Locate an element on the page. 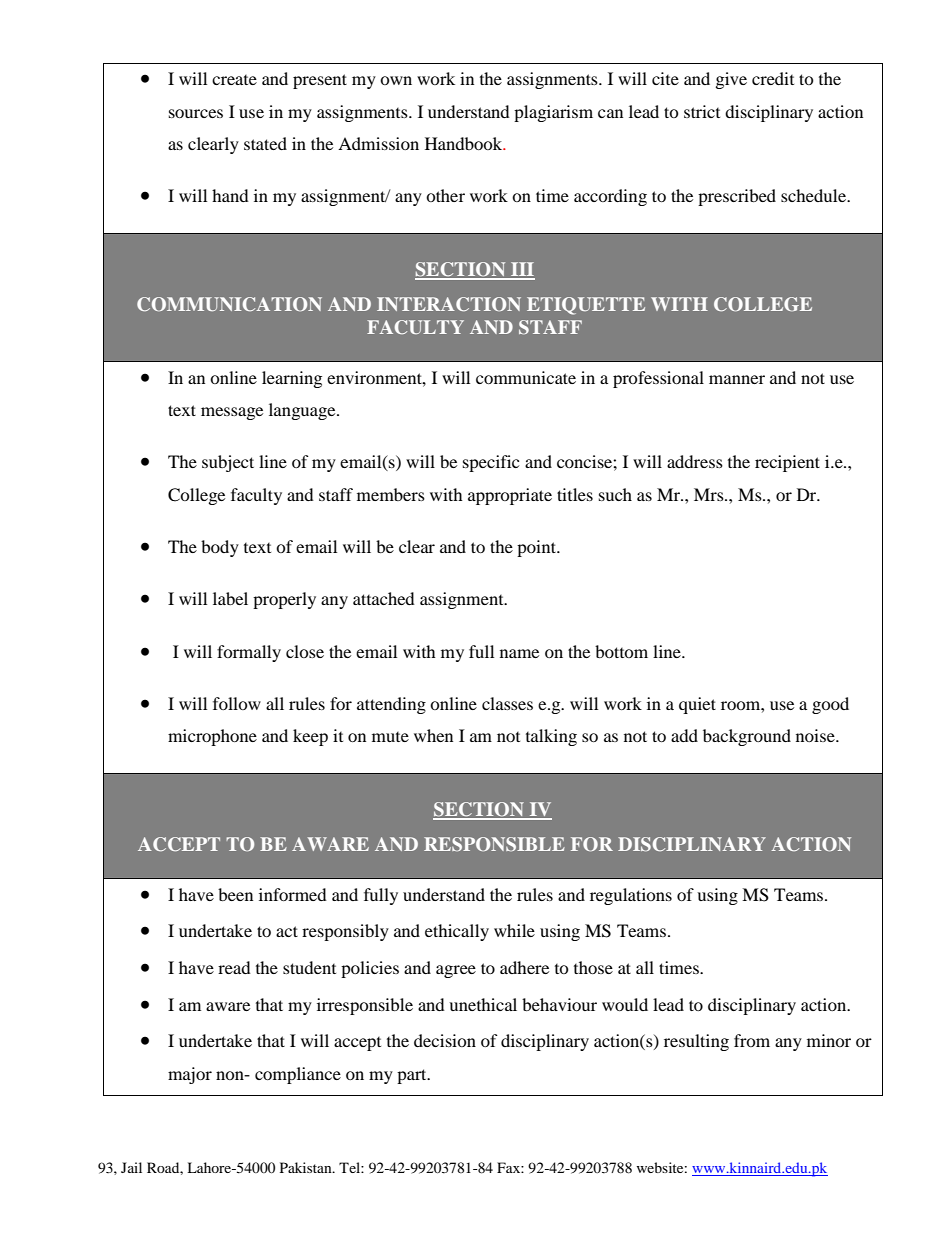 Image resolution: width=952 pixels, height=1233 pixels. when is located at coordinates (433, 735).
